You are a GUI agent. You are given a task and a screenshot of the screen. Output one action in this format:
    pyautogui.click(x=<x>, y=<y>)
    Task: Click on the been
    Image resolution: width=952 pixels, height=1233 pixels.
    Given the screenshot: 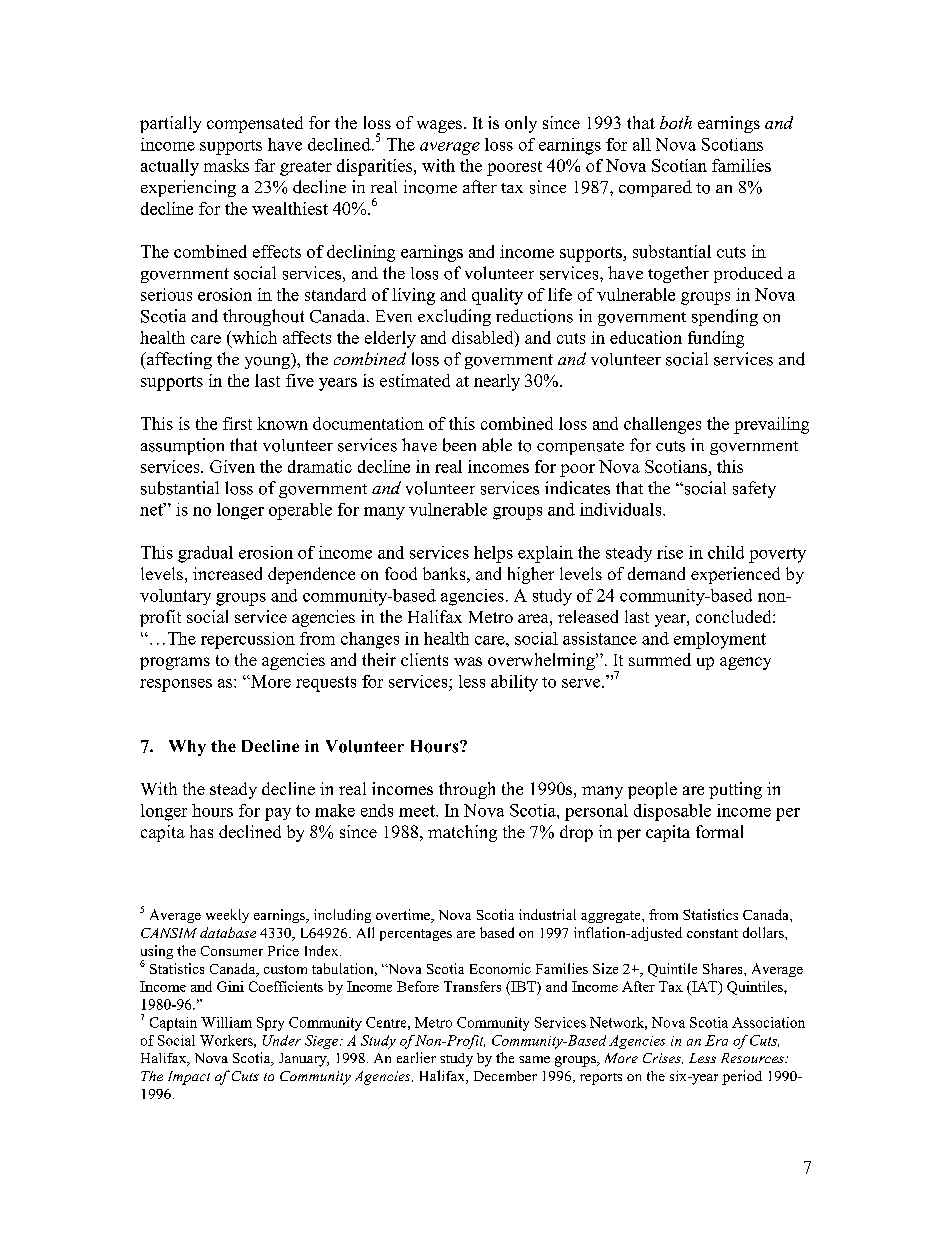 What is the action you would take?
    pyautogui.click(x=459, y=445)
